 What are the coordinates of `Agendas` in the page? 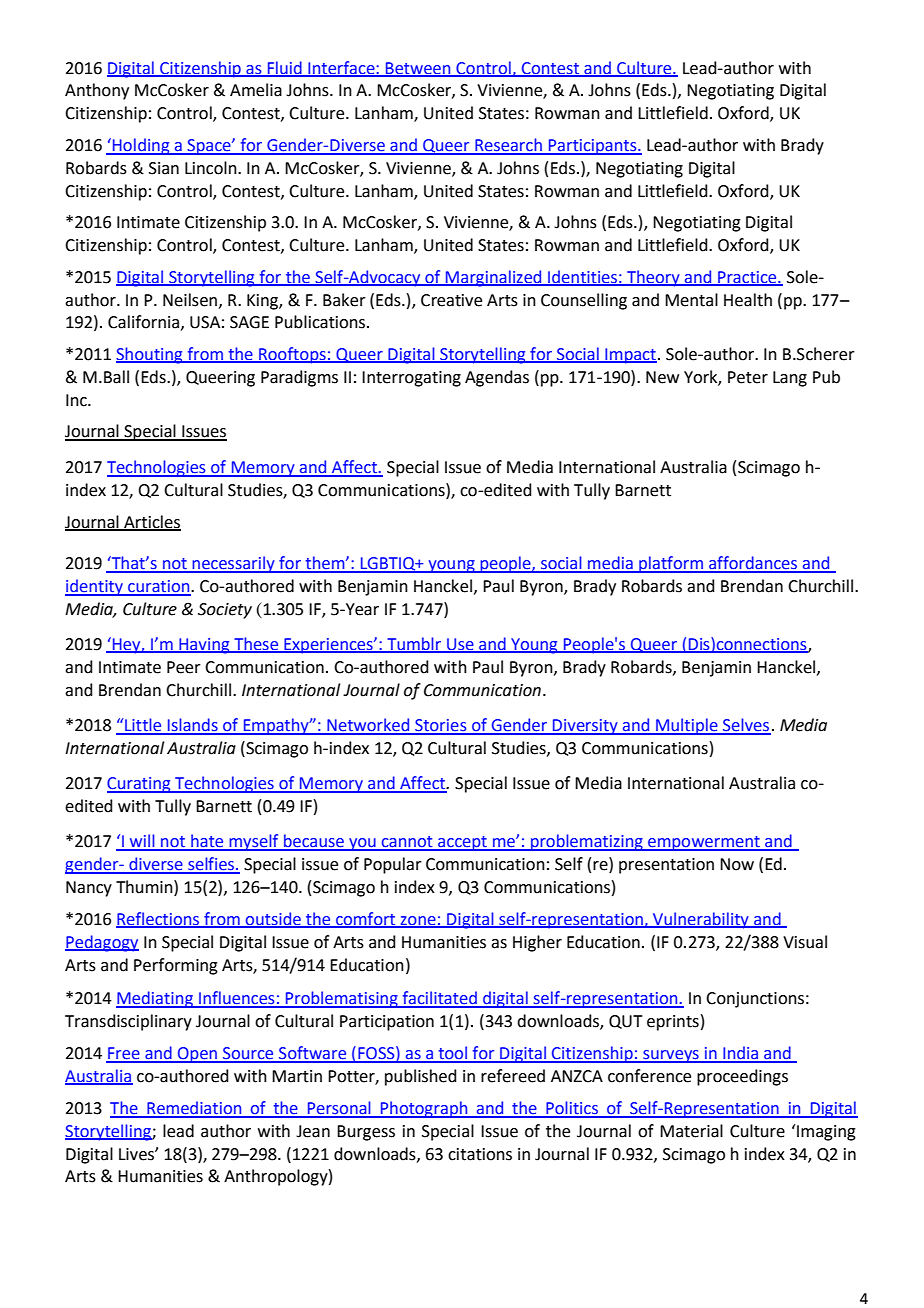 It's located at (497, 378).
